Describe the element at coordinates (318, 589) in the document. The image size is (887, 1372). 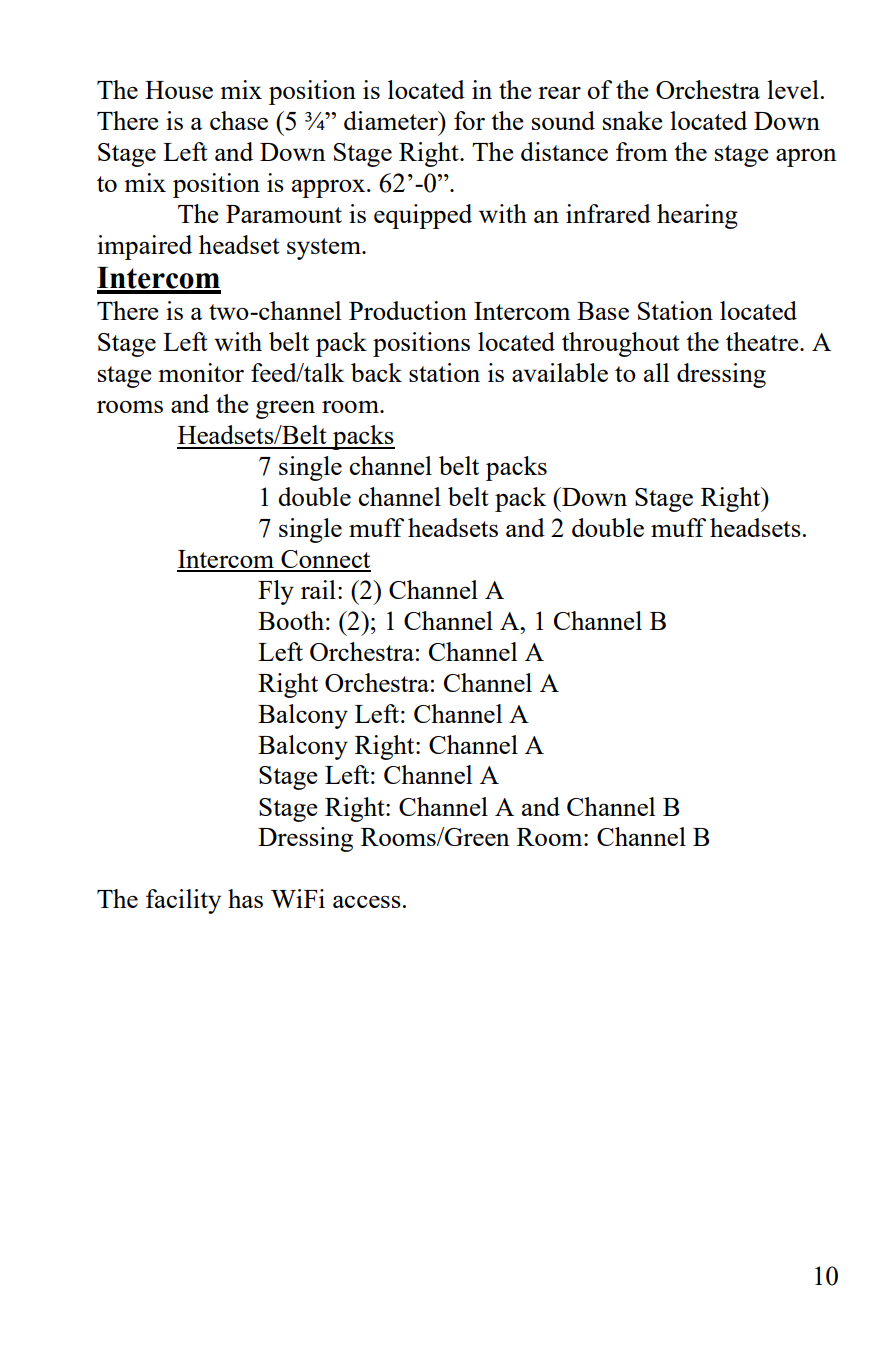
I see `rail` at that location.
